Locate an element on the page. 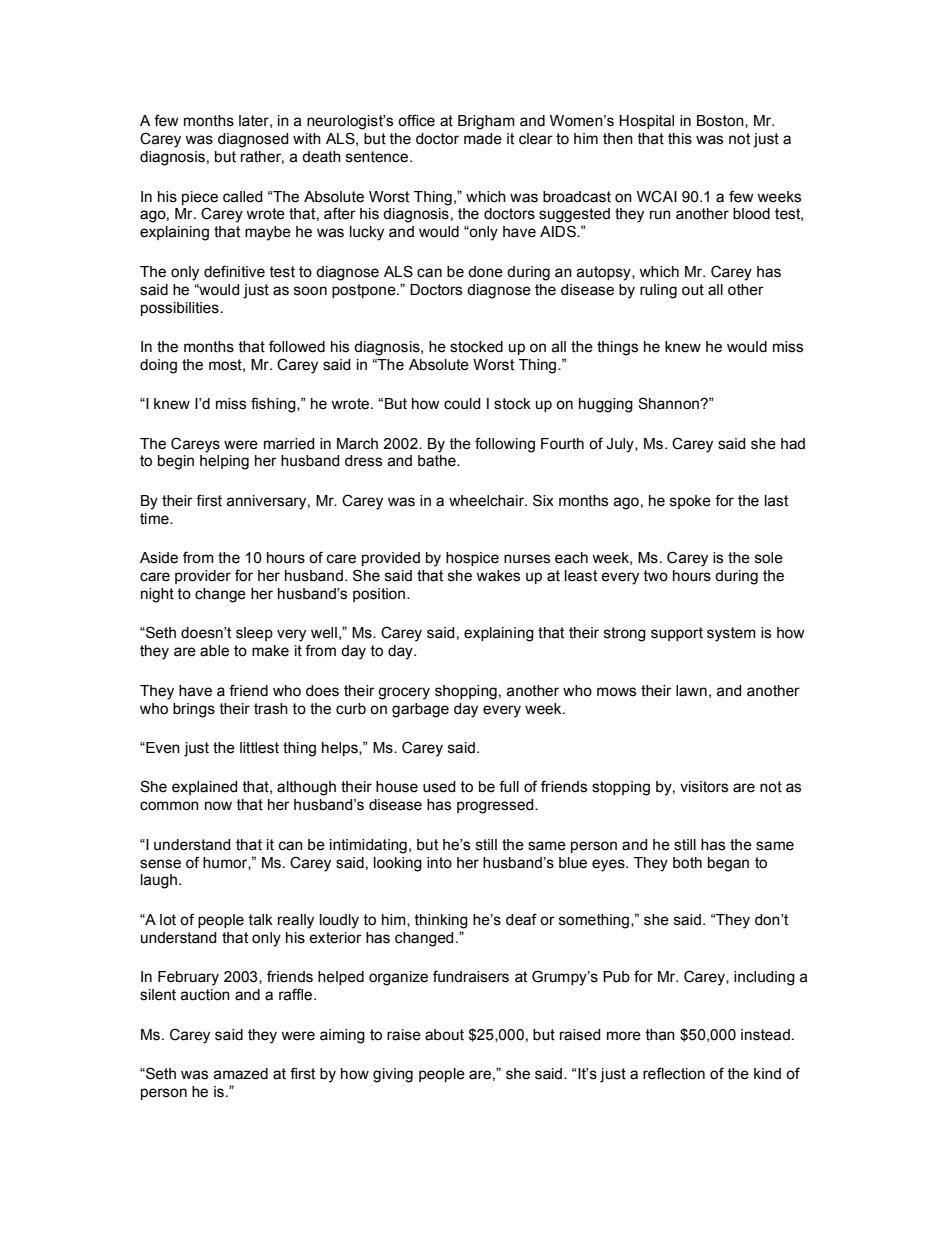 The height and width of the image is (1233, 952). Boston is located at coordinates (721, 121).
